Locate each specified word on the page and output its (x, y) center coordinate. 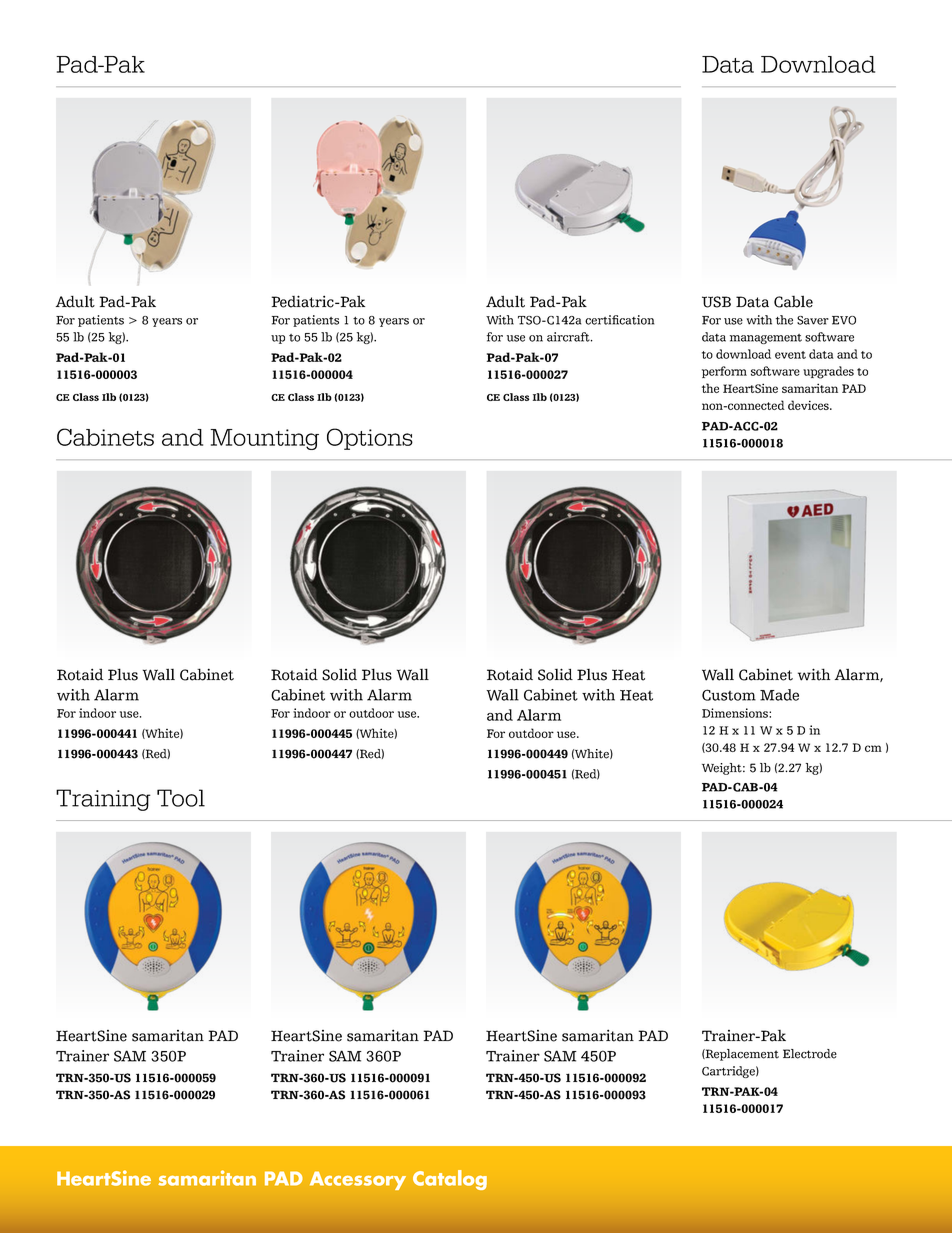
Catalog (450, 1180)
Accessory (358, 1180)
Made (779, 695)
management (766, 339)
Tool (181, 798)
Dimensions (736, 713)
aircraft (569, 337)
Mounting (264, 439)
